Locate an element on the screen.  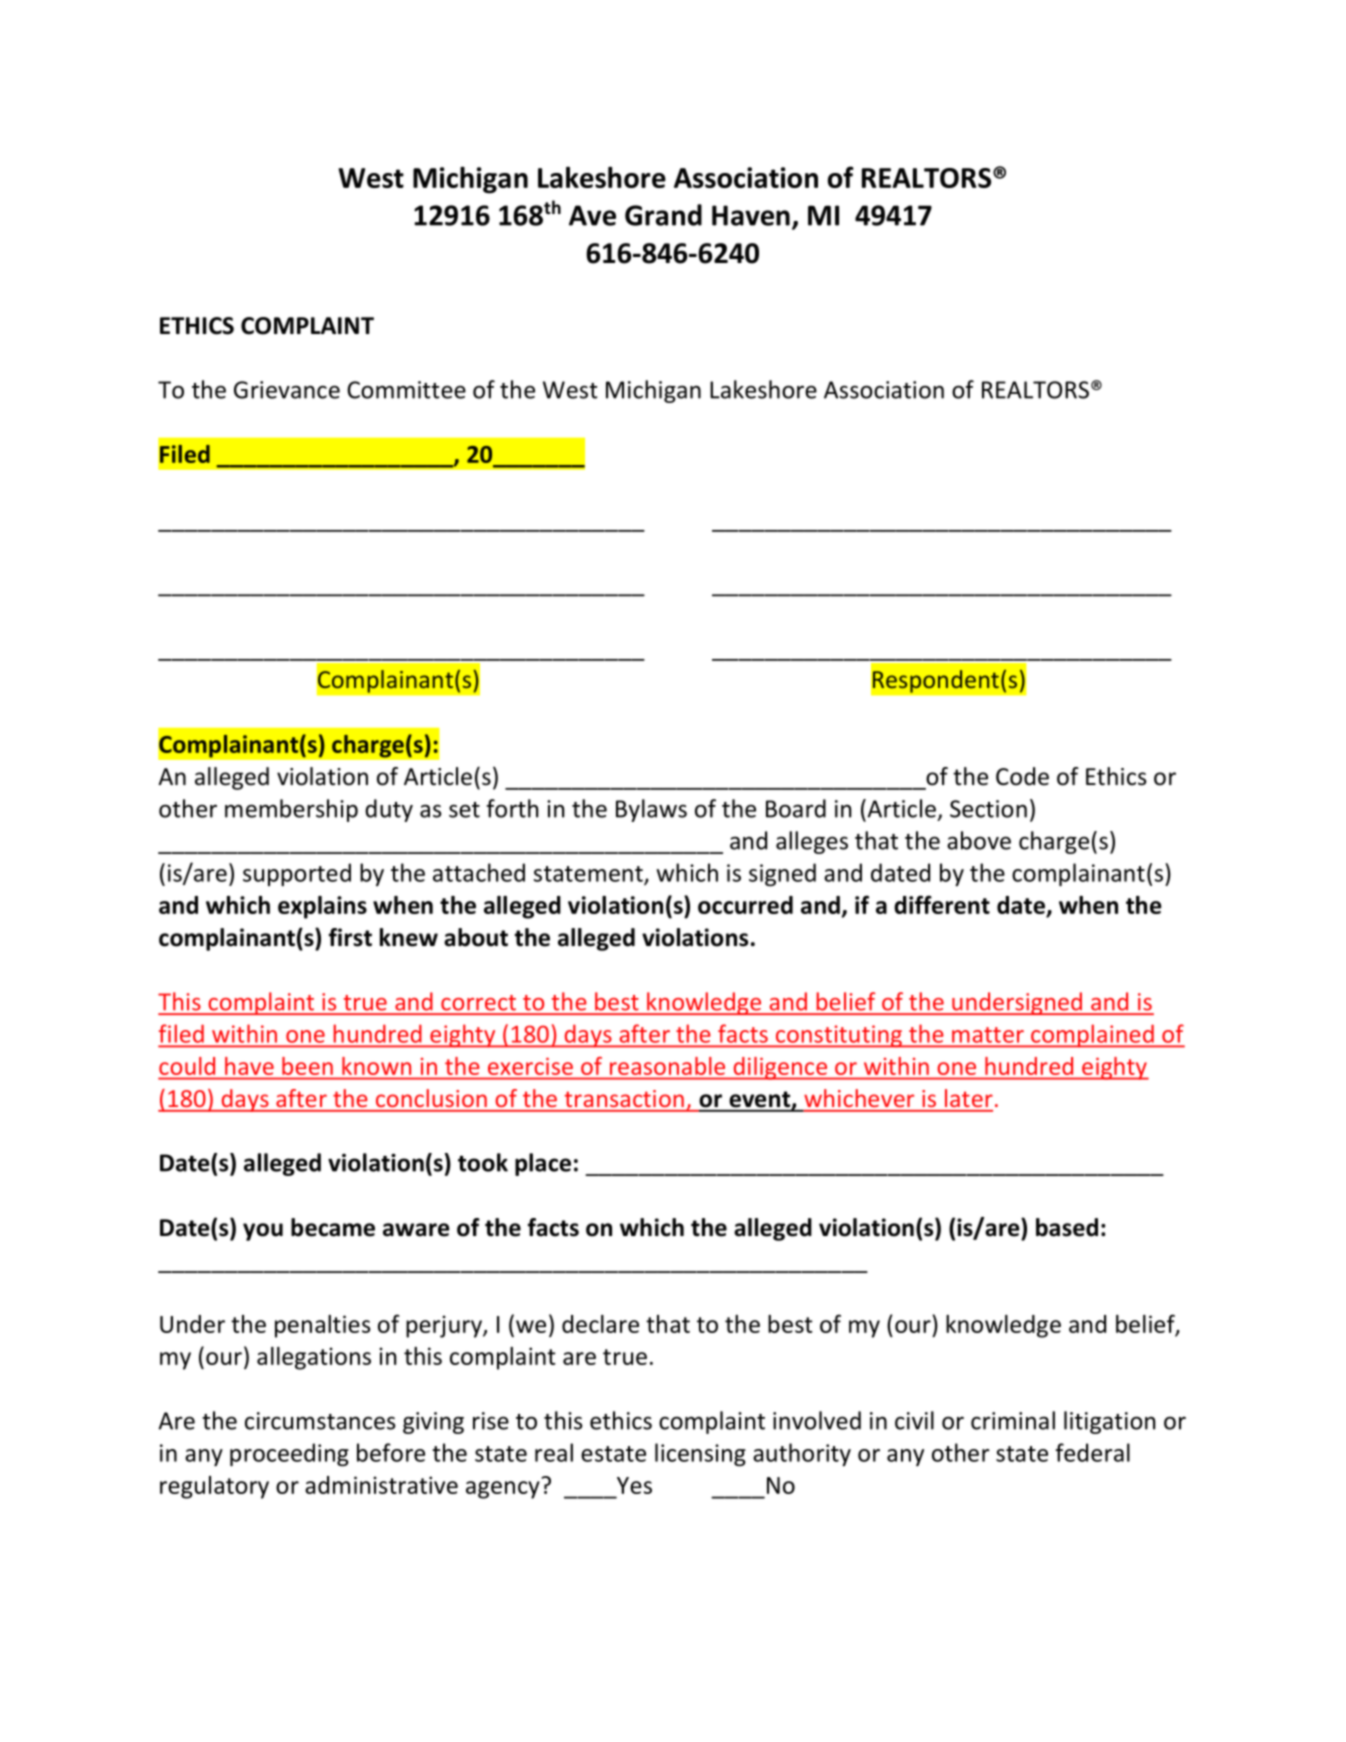
Grievance is located at coordinates (287, 390).
